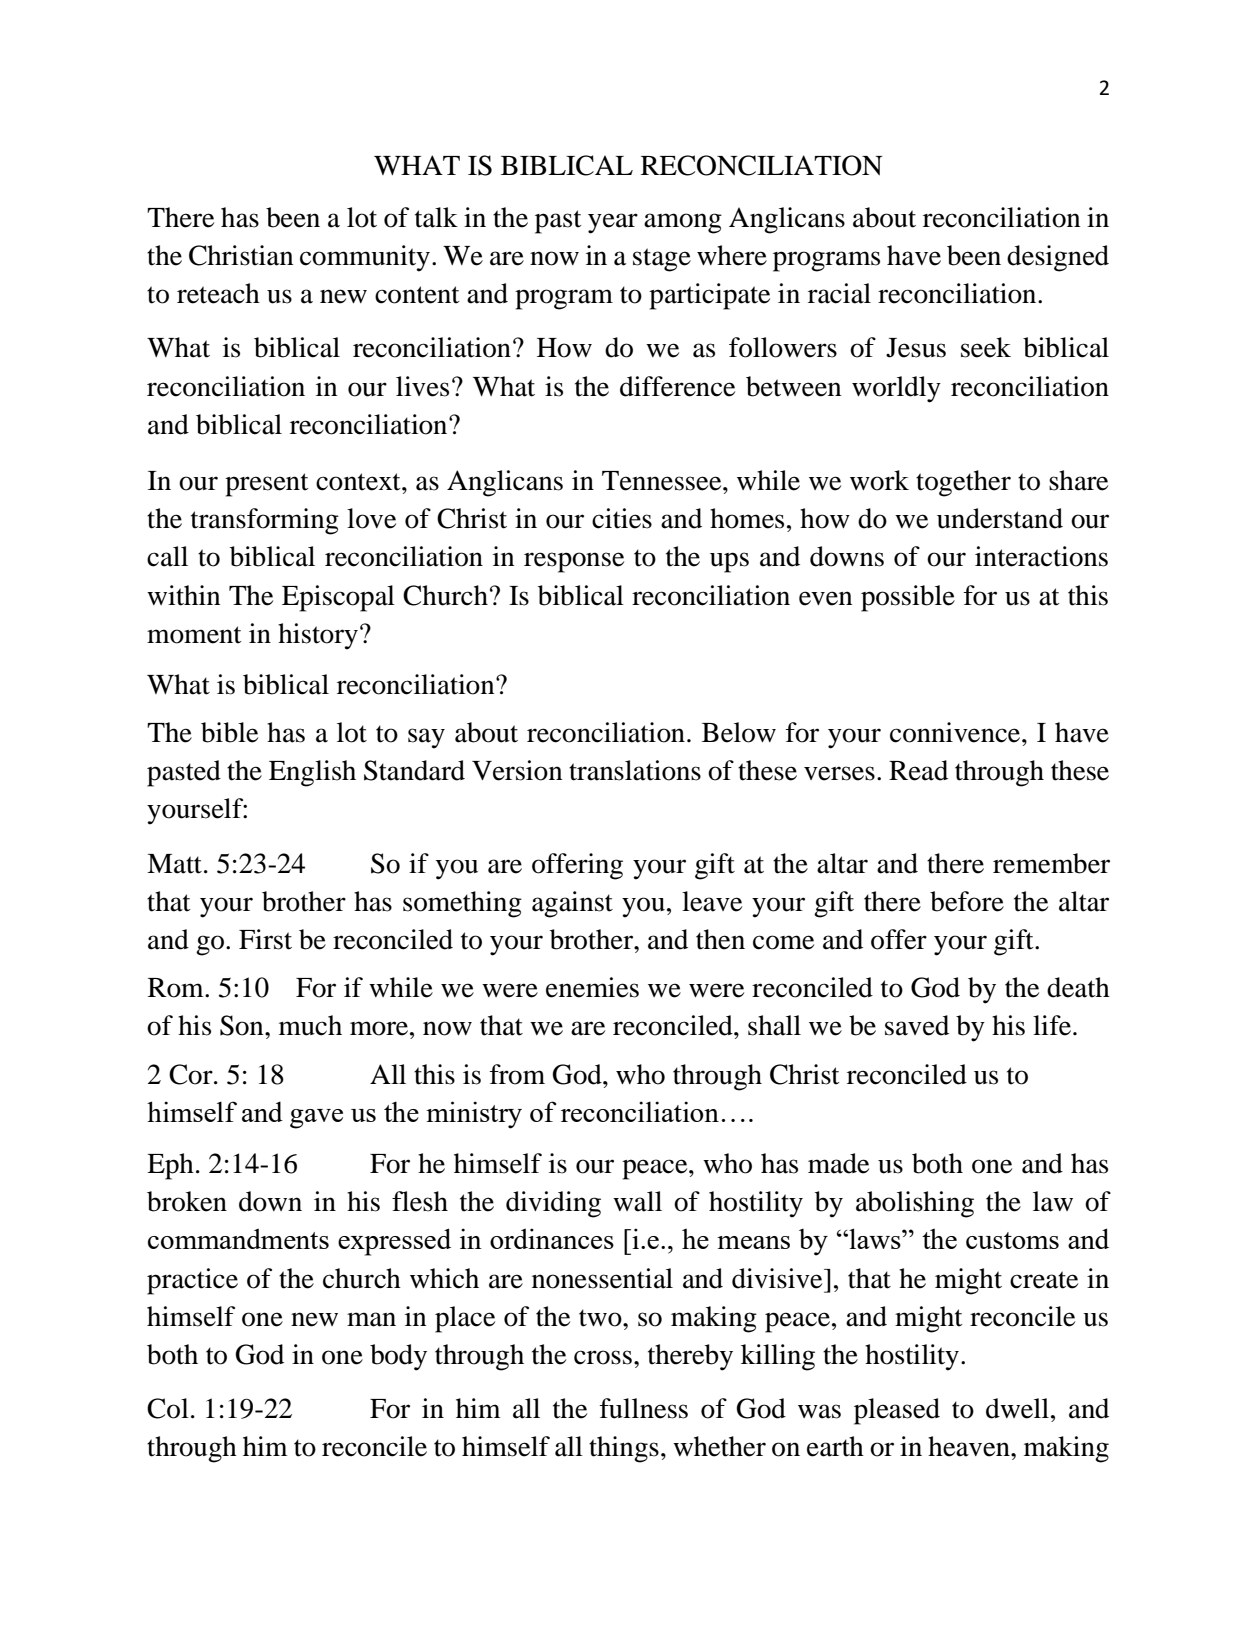 This screenshot has height=1628, width=1258. Describe the element at coordinates (635, 770) in the screenshot. I see `translations` at that location.
